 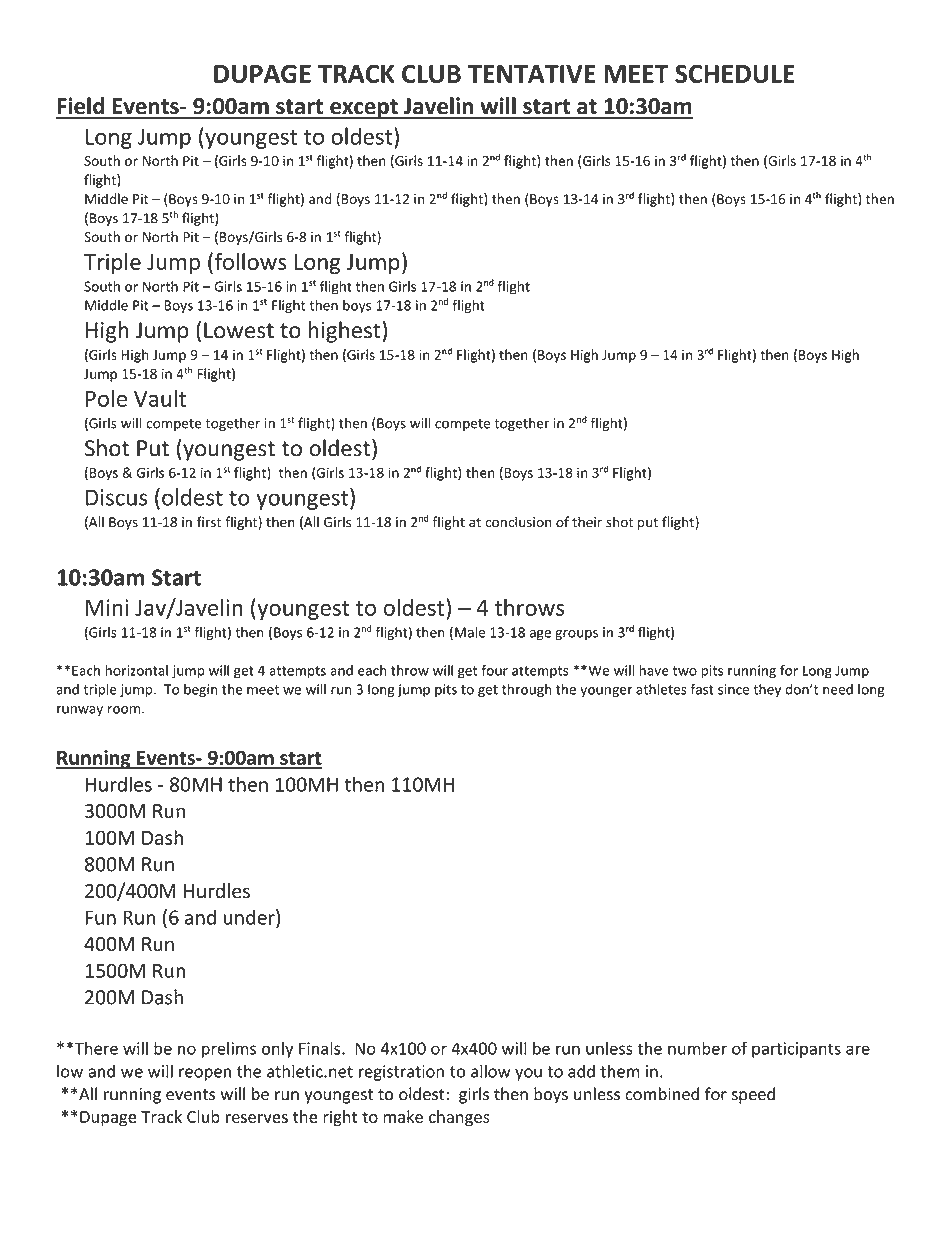 What do you see at coordinates (107, 607) in the screenshot?
I see `Mini` at bounding box center [107, 607].
